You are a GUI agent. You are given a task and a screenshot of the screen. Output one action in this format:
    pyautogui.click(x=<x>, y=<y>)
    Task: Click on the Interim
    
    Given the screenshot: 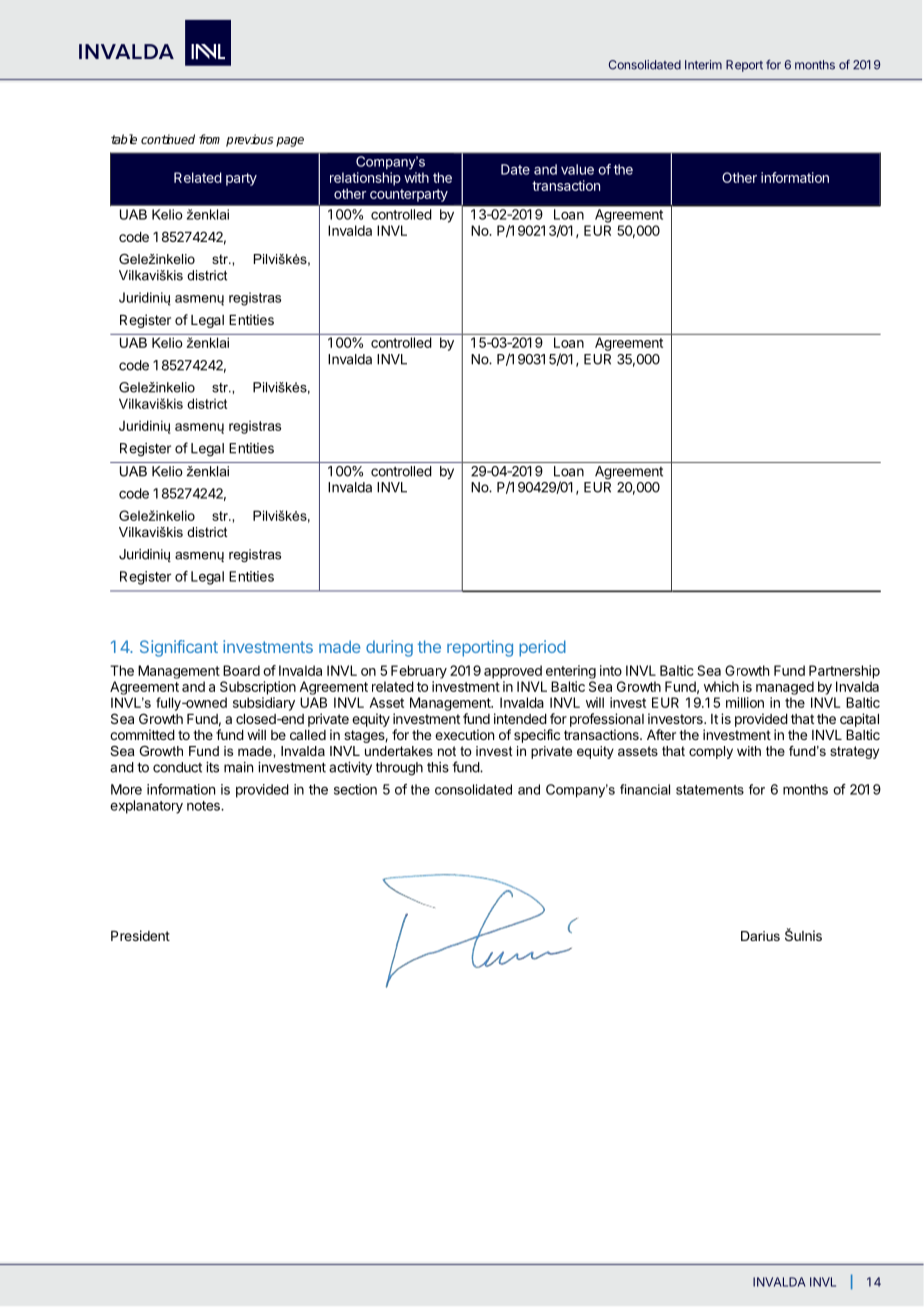 What is the action you would take?
    pyautogui.click(x=703, y=65)
